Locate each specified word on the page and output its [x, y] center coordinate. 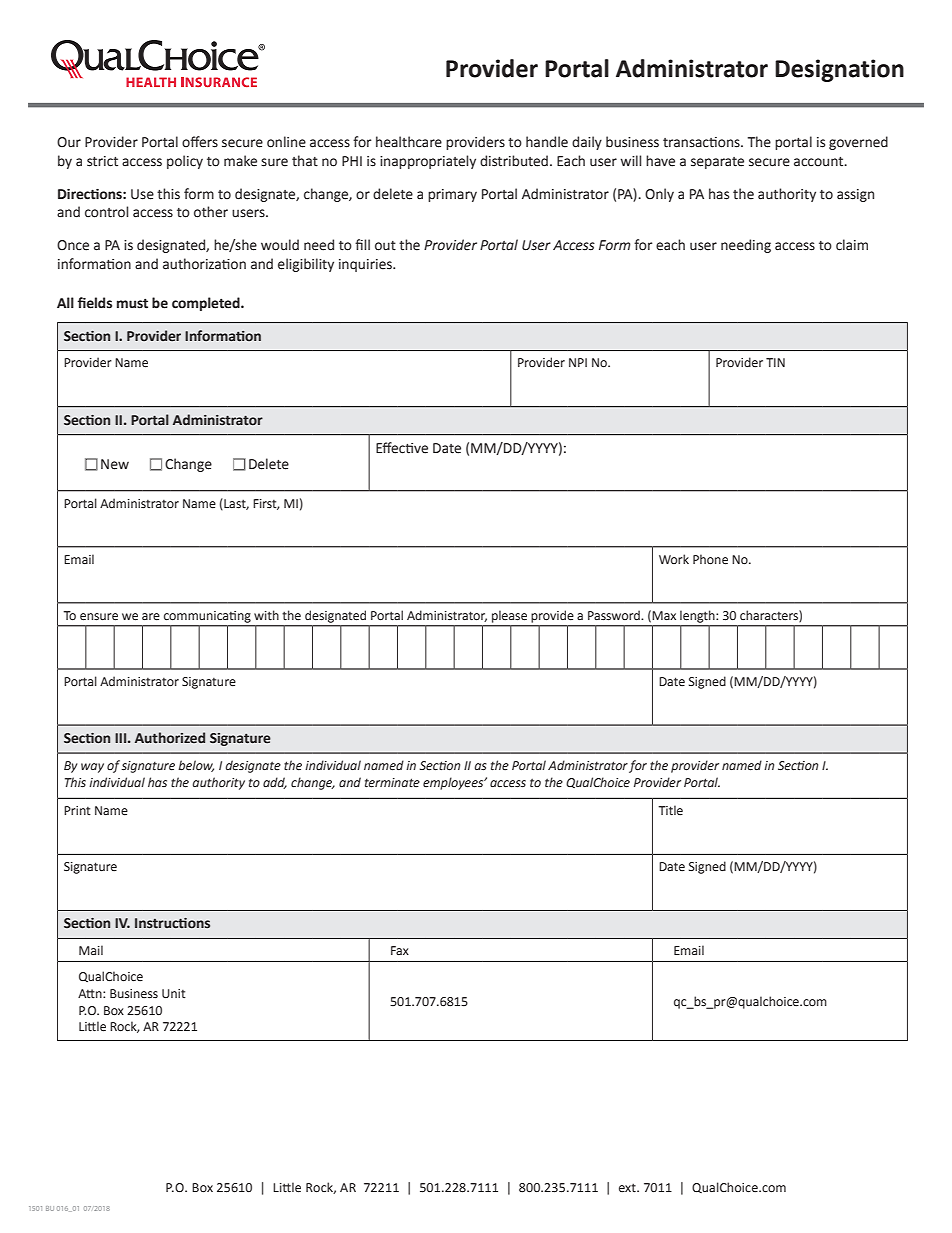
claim [852, 245]
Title [670, 810]
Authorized [170, 738]
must [132, 303]
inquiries [366, 265]
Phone [710, 559]
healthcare [409, 142]
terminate [392, 783]
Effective [402, 448]
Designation [839, 70]
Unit [174, 994]
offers [200, 142]
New [115, 464]
